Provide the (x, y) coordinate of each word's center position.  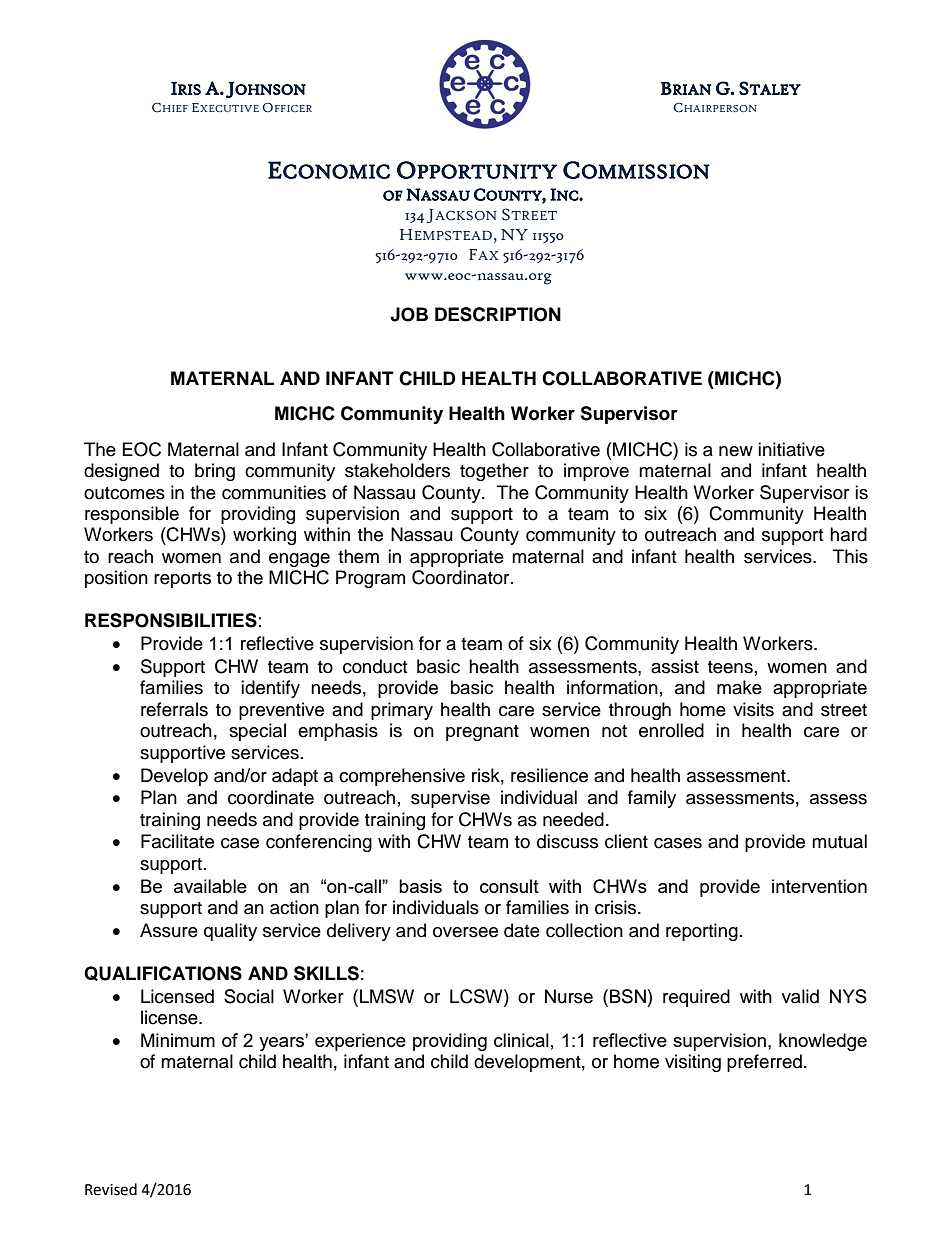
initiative (791, 449)
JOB (409, 314)
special (257, 732)
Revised (111, 1189)
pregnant (482, 733)
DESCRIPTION (498, 314)
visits (753, 709)
